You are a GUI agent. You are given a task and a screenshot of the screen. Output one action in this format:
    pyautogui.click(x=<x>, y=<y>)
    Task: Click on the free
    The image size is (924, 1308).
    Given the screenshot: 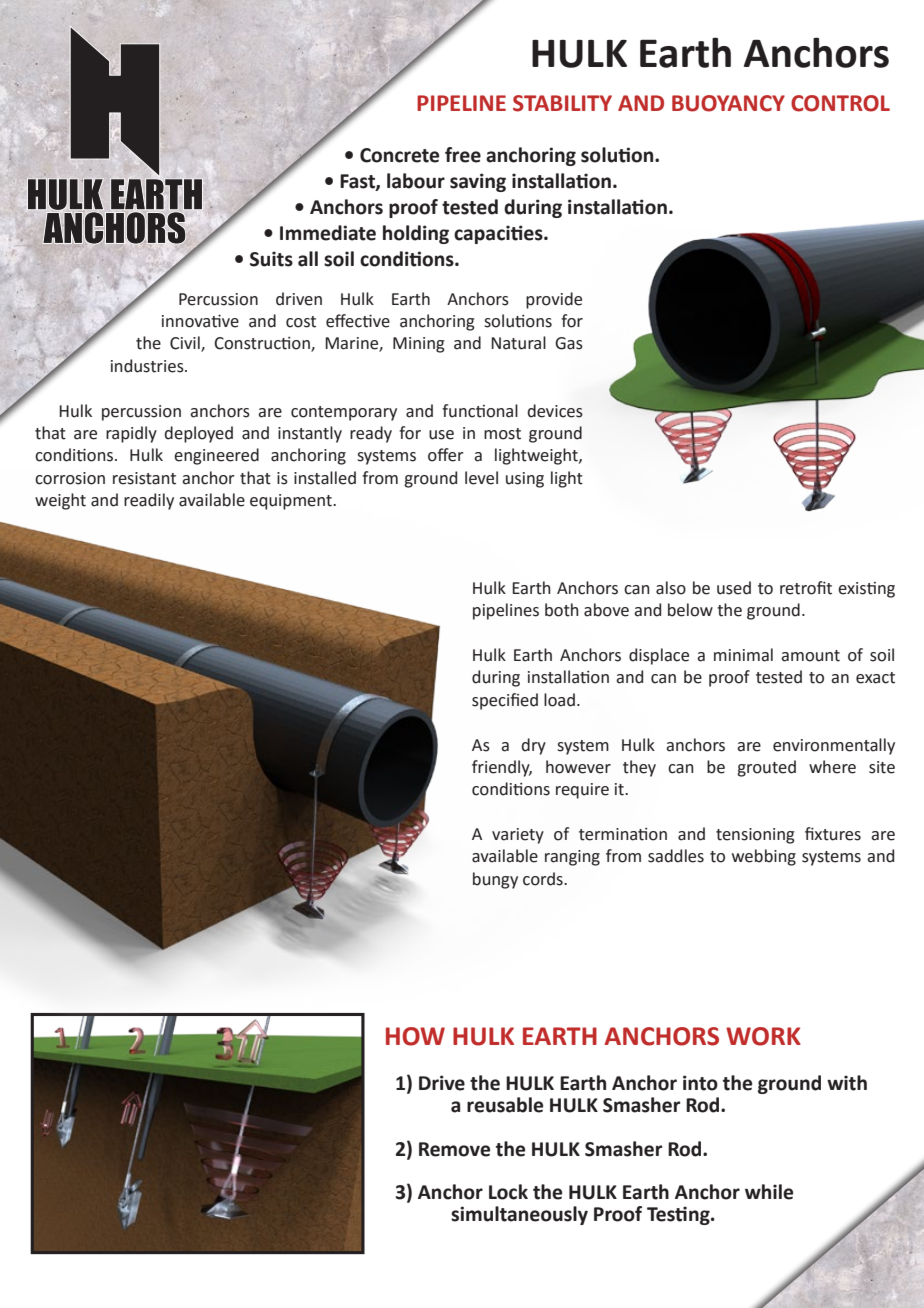 What is the action you would take?
    pyautogui.click(x=463, y=155)
